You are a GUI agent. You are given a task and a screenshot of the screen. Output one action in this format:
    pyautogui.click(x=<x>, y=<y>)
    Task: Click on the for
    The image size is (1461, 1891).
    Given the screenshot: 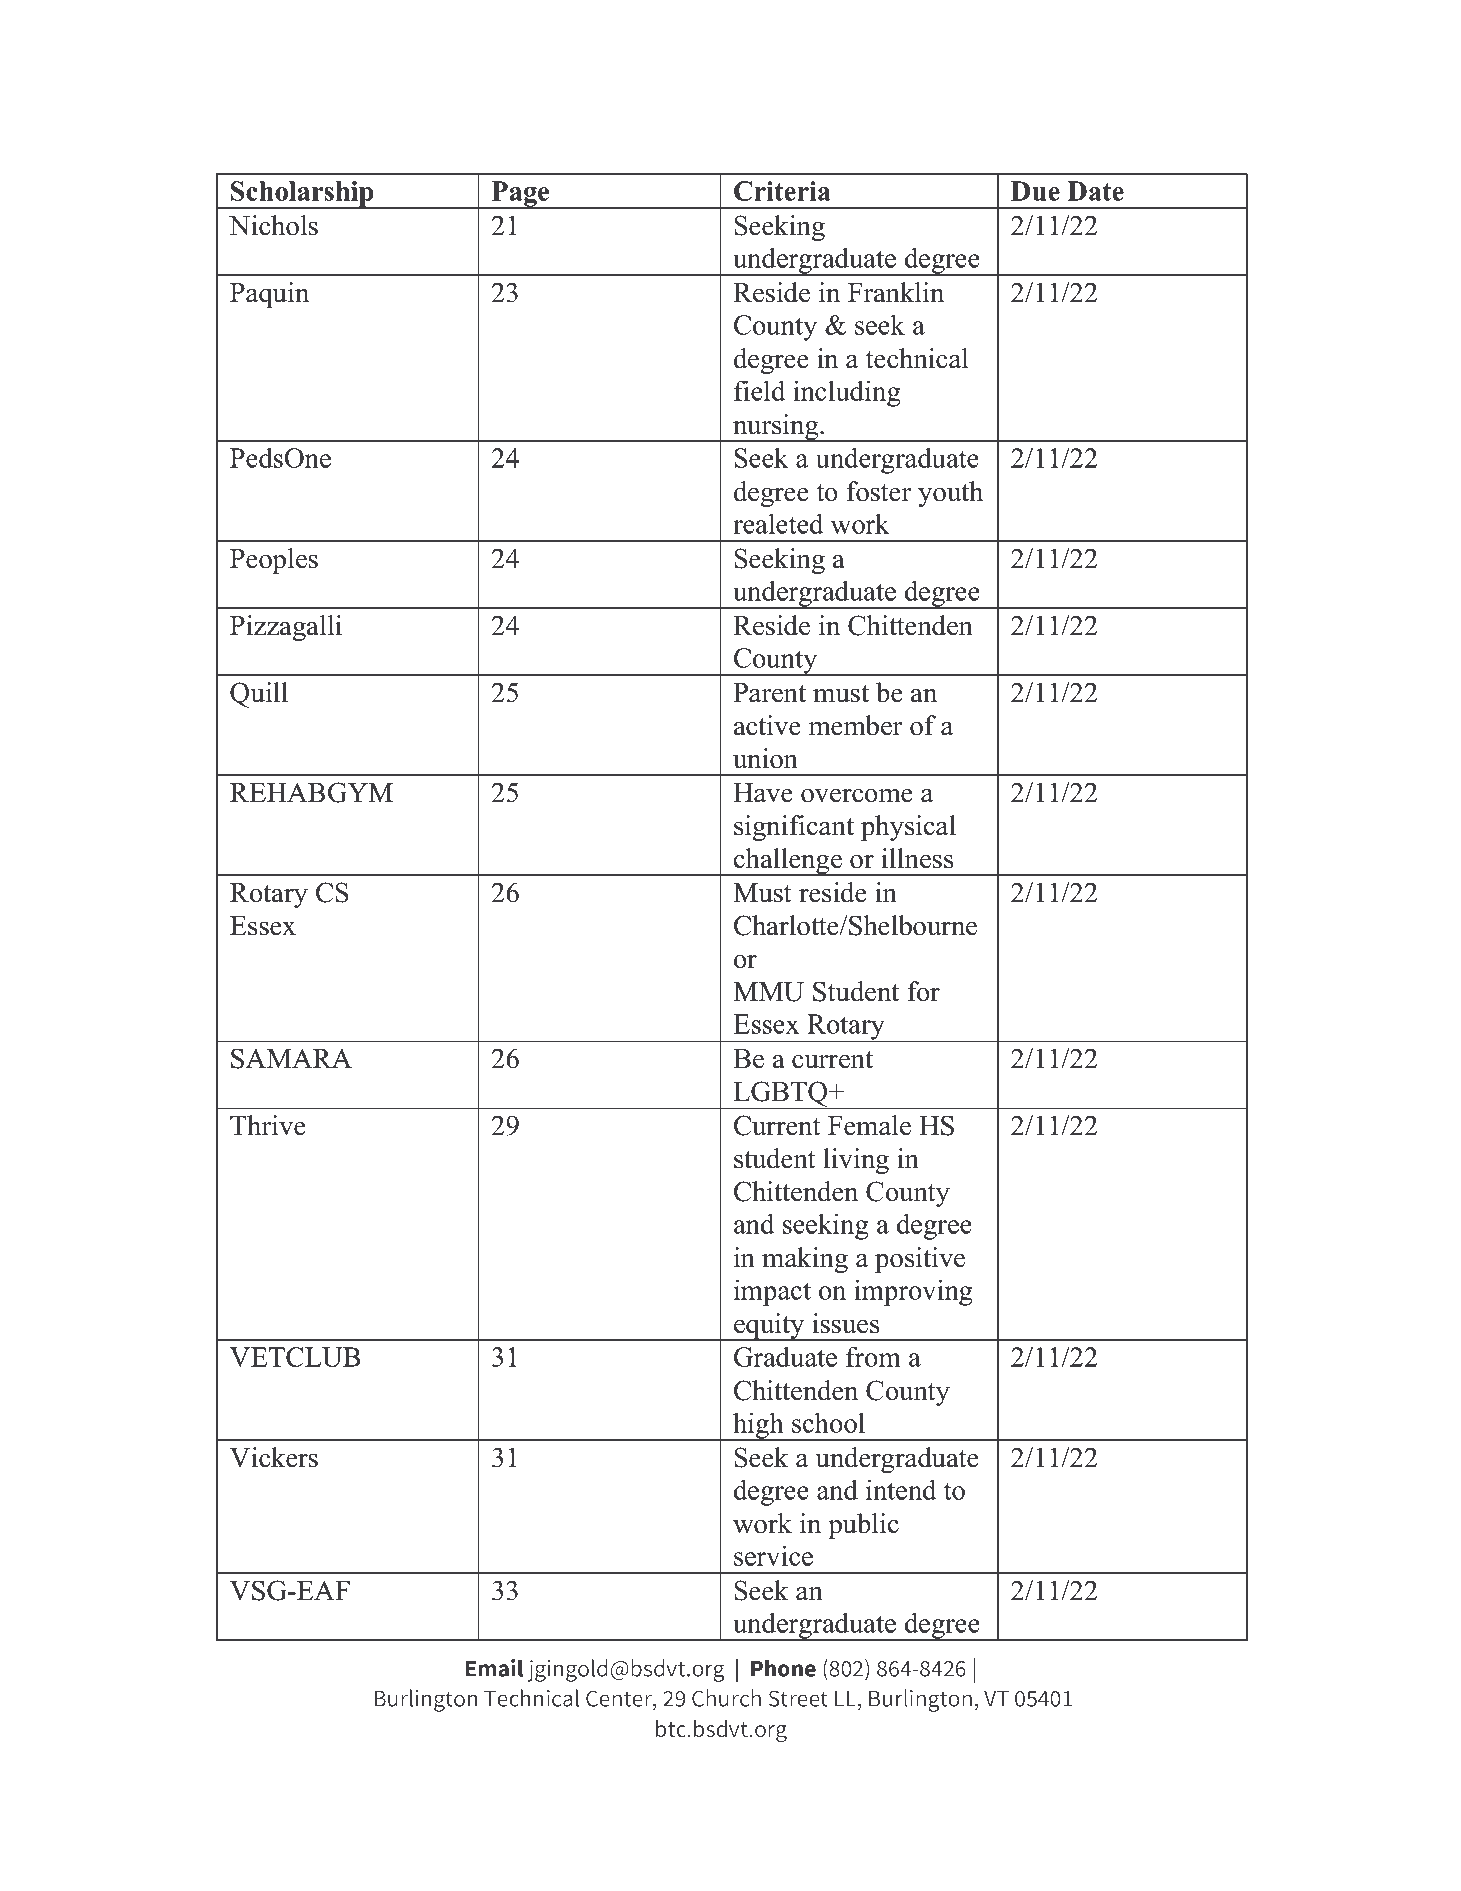 What is the action you would take?
    pyautogui.click(x=923, y=991)
